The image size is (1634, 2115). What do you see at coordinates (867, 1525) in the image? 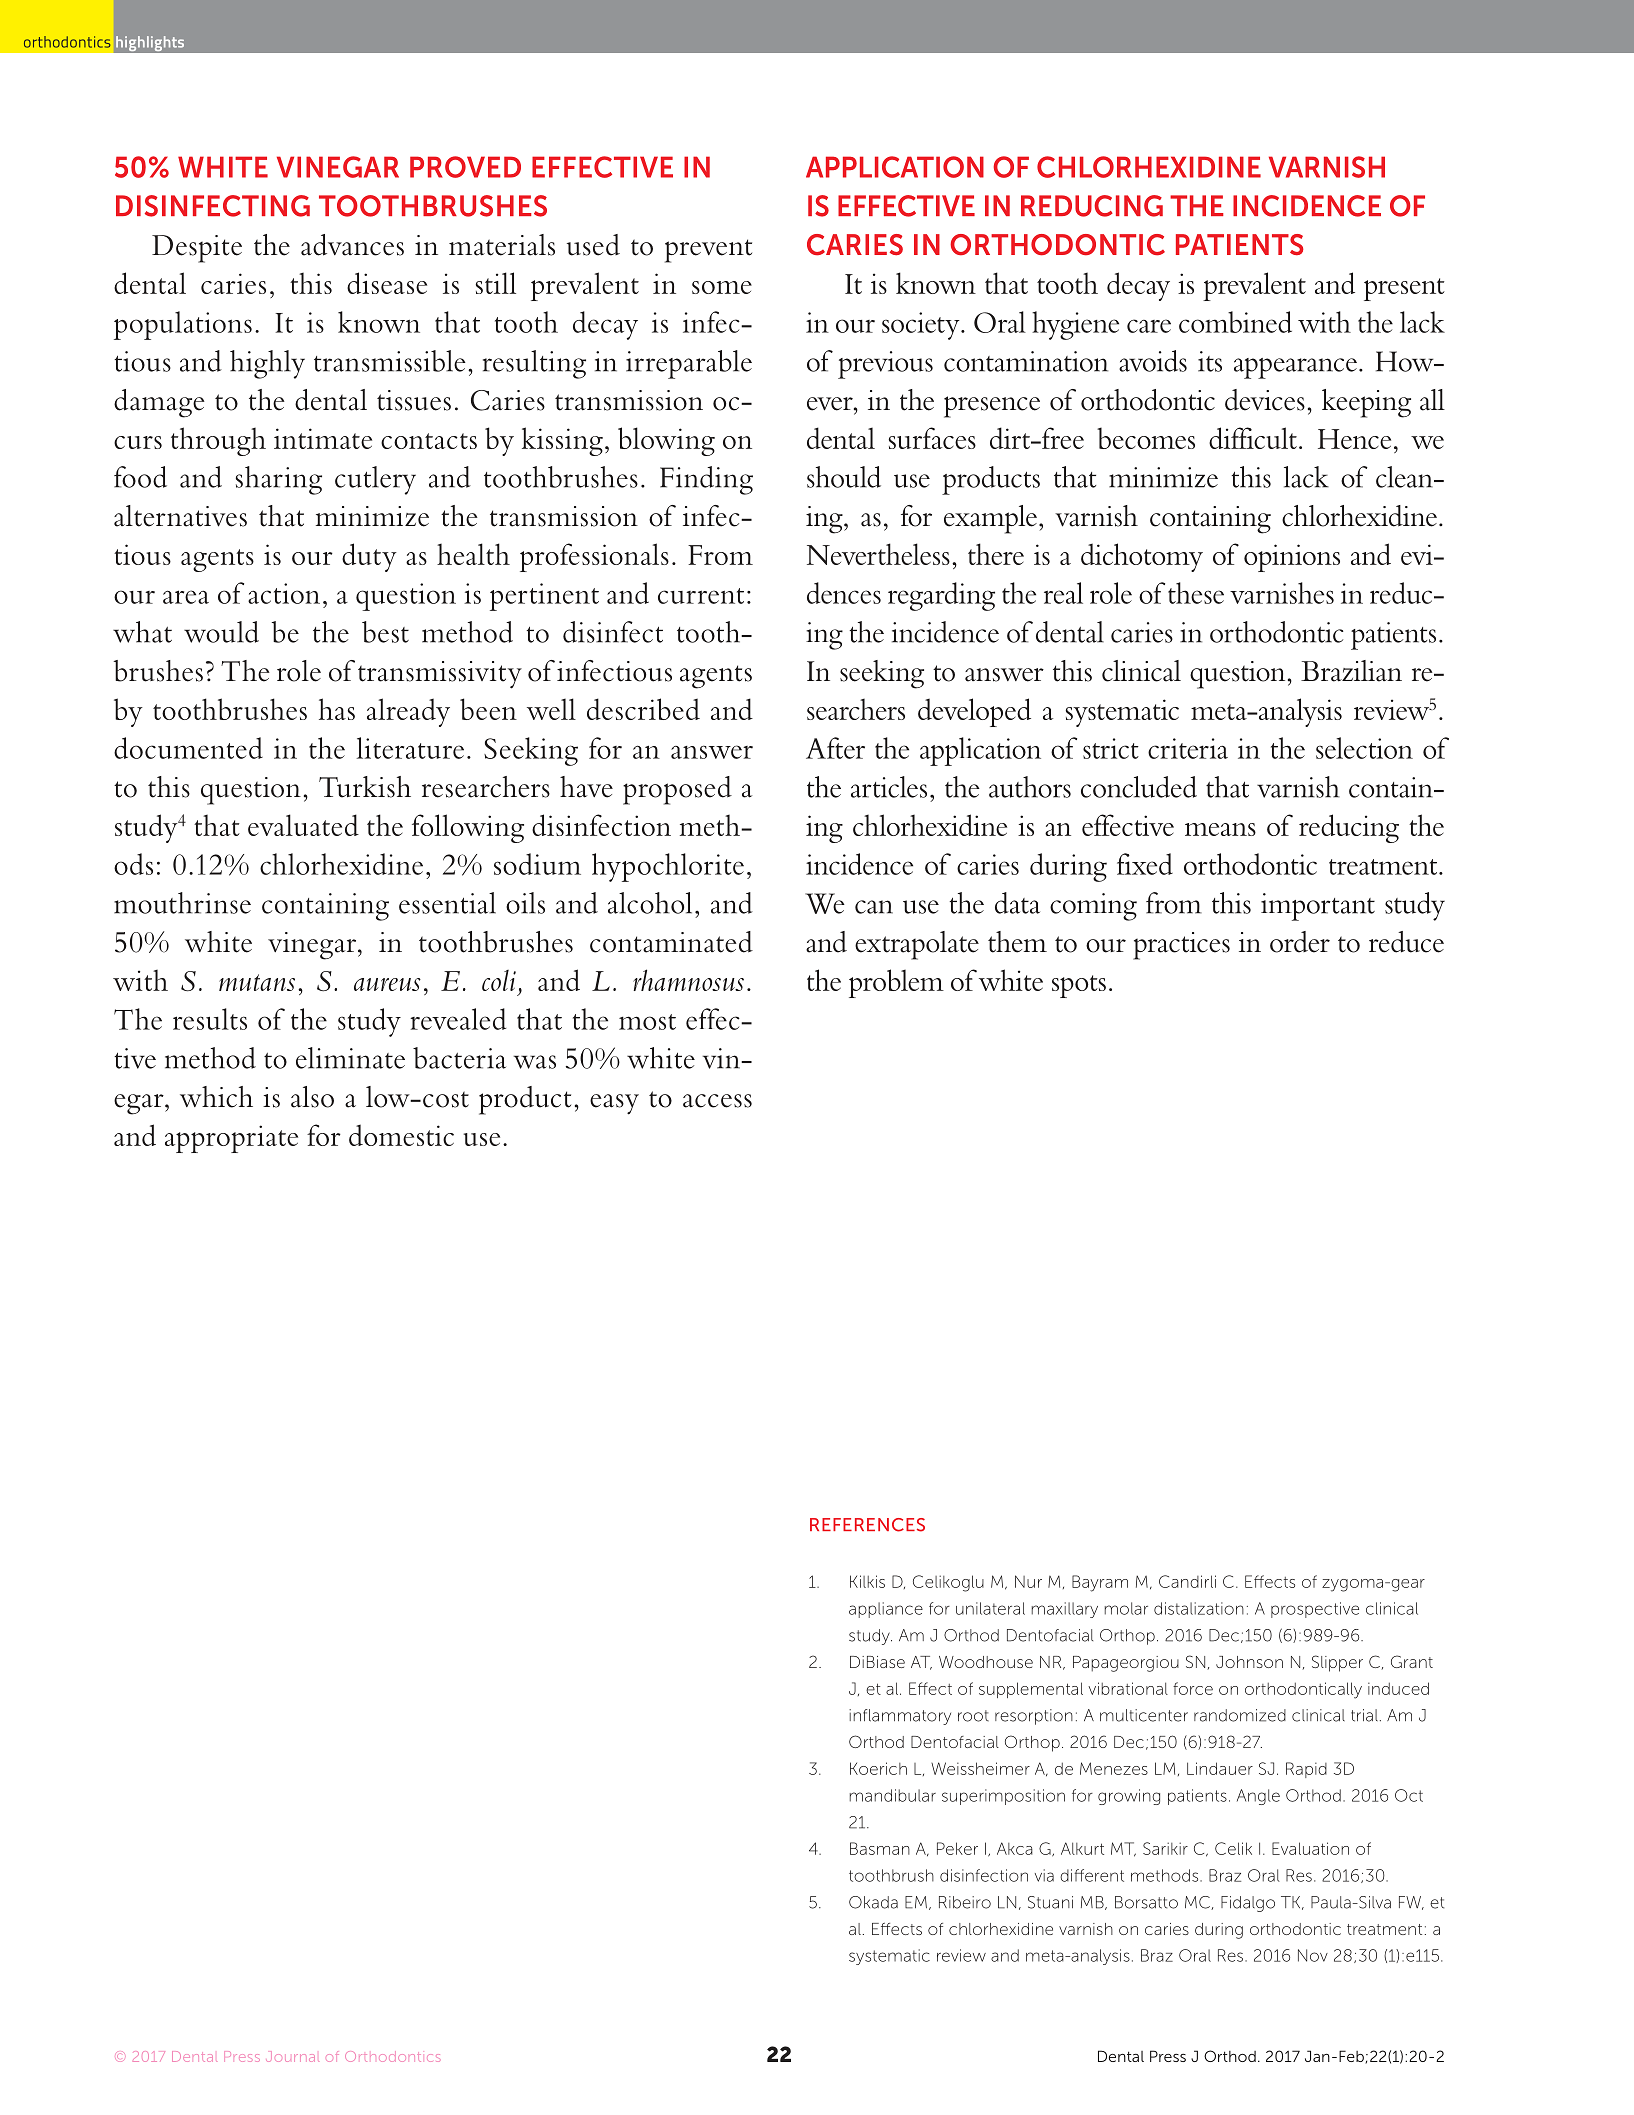
I see `REFERENCES` at bounding box center [867, 1525].
